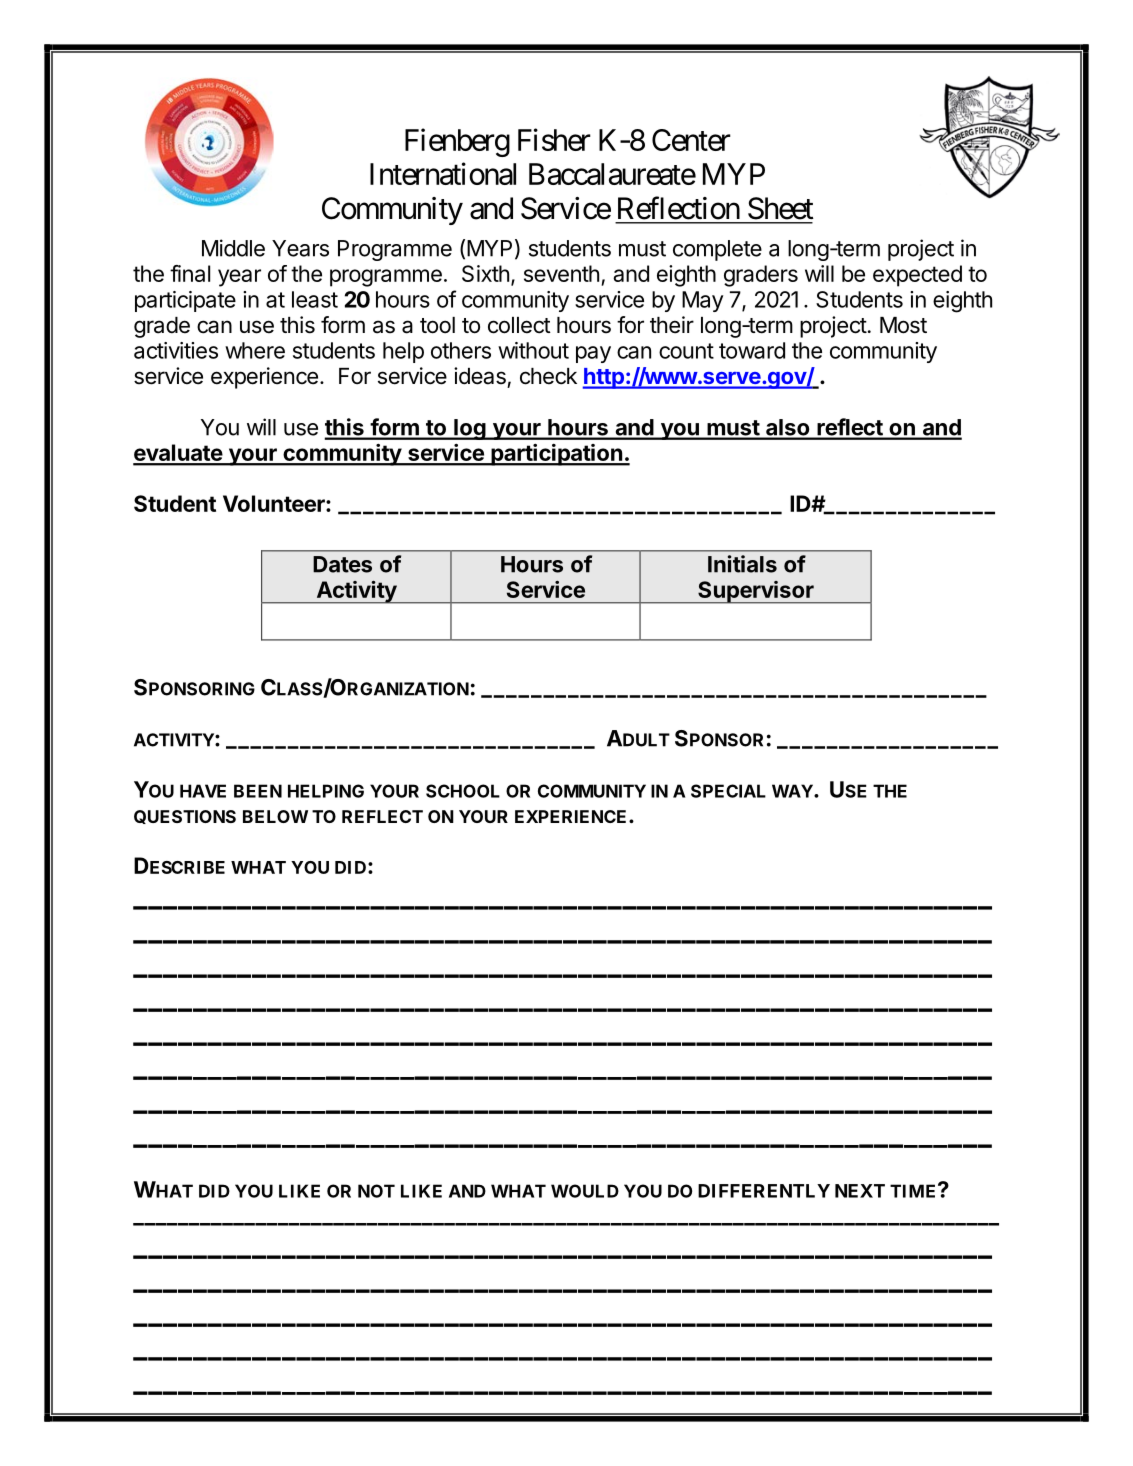 This page has height=1466, width=1133. I want to click on NEXT, so click(860, 1191).
